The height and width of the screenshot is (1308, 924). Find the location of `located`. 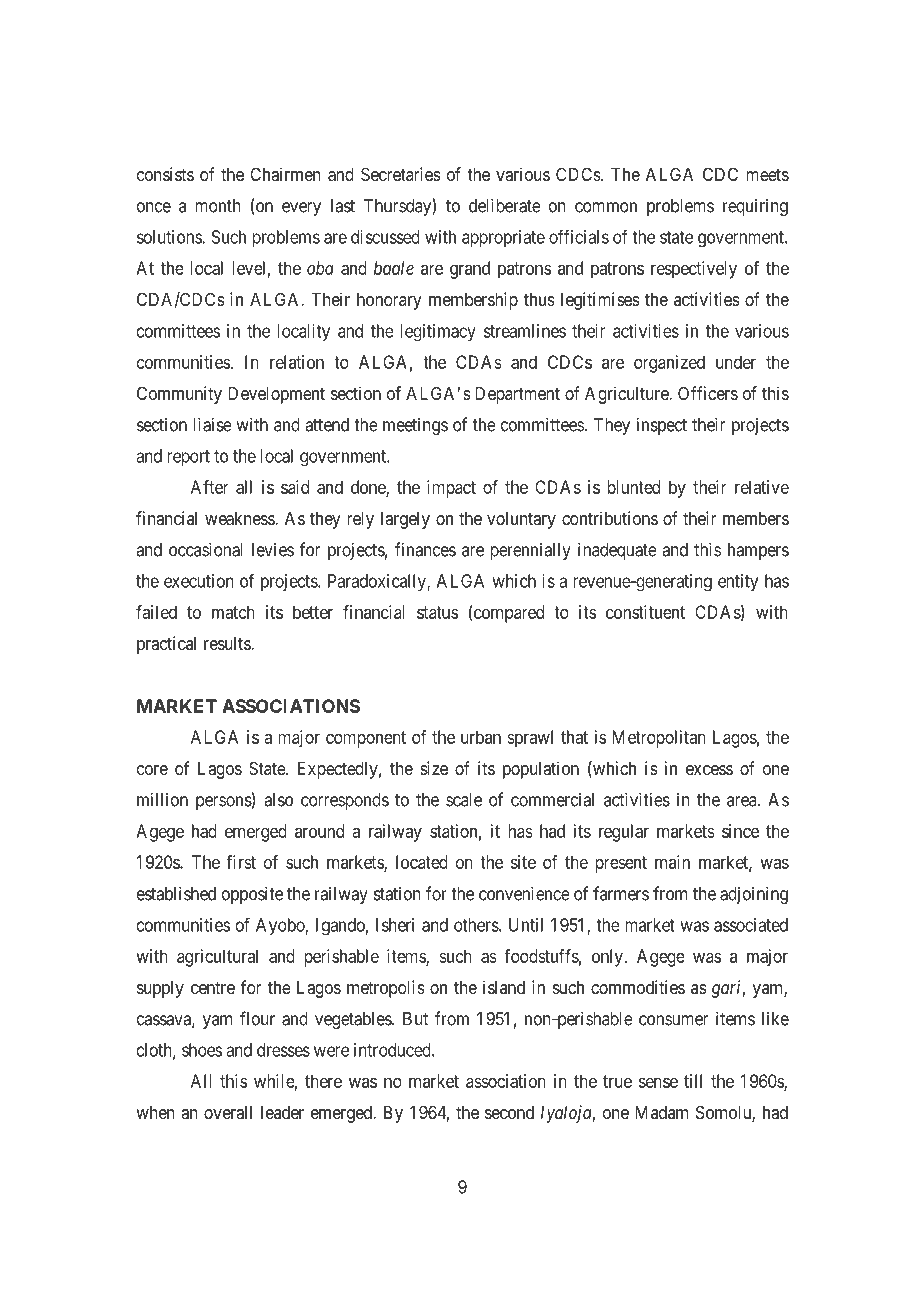

located is located at coordinates (422, 862).
